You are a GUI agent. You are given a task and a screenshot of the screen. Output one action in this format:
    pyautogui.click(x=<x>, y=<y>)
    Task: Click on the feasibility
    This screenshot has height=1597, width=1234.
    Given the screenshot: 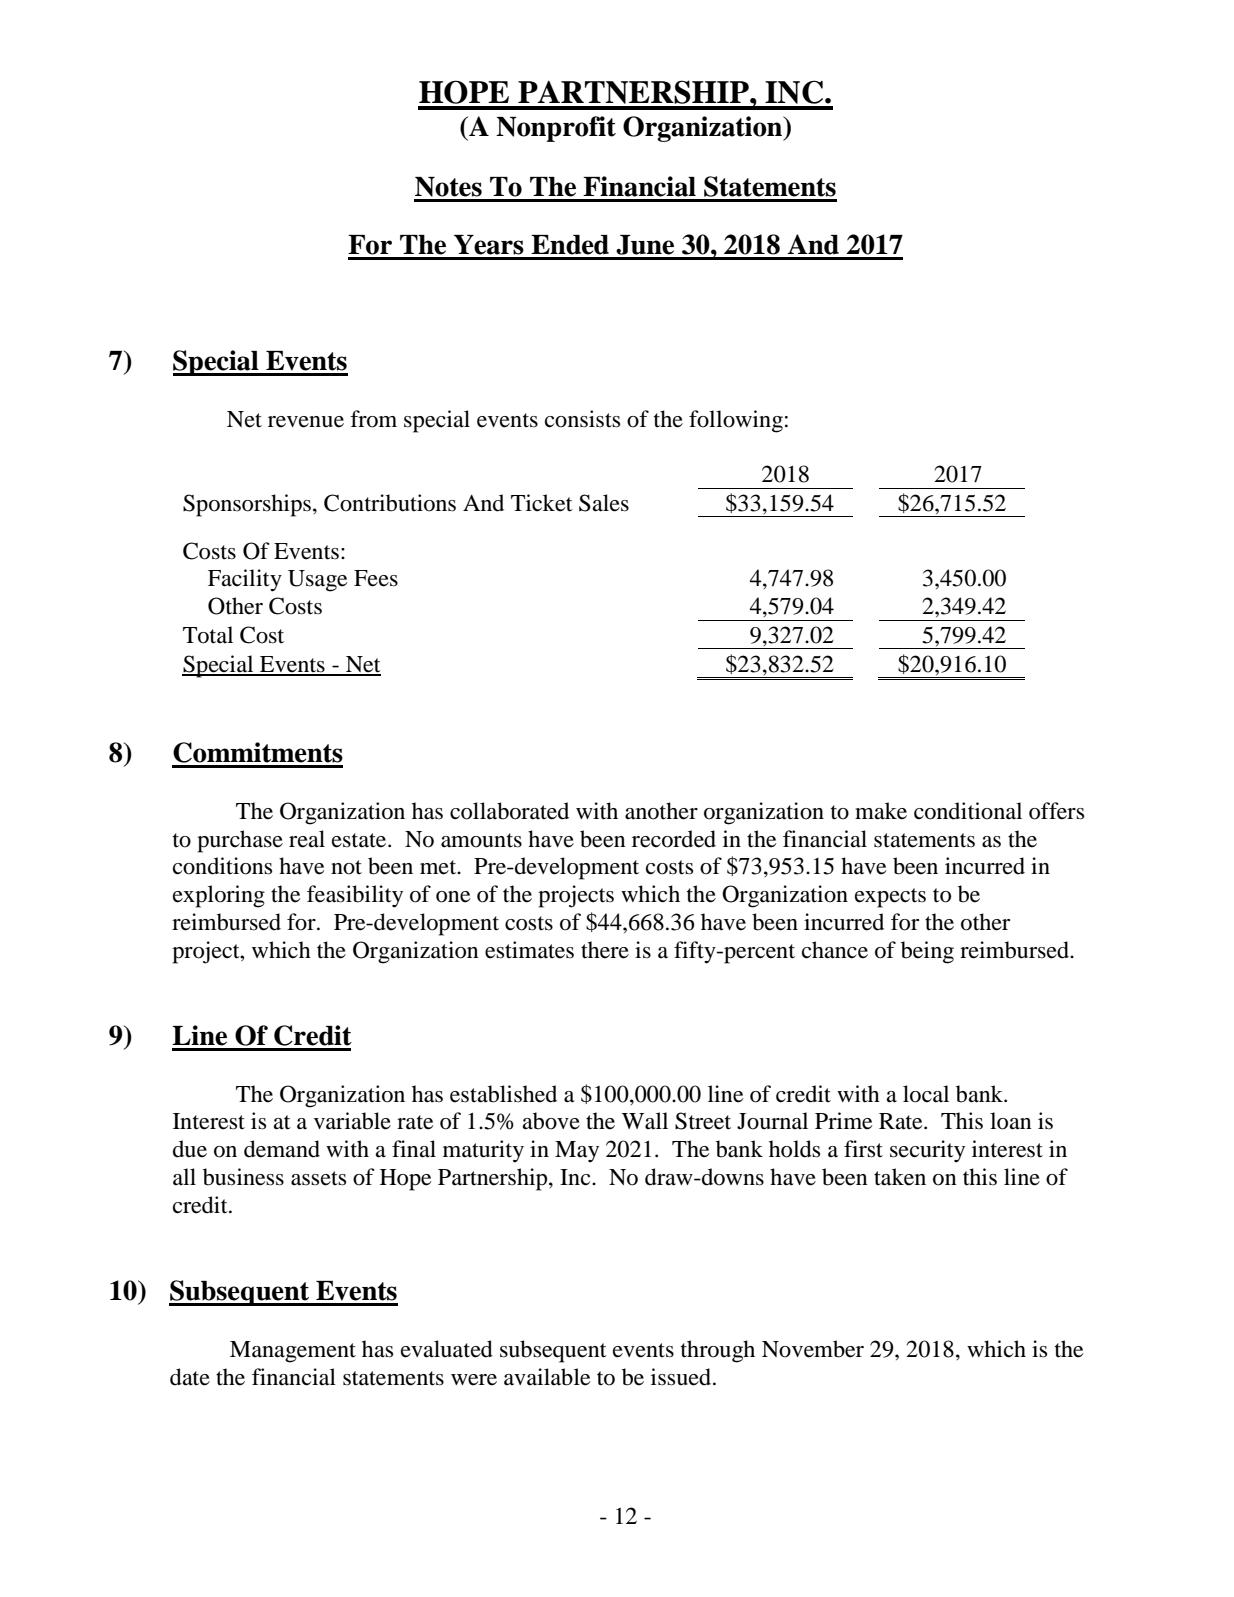 What is the action you would take?
    pyautogui.click(x=355, y=896)
